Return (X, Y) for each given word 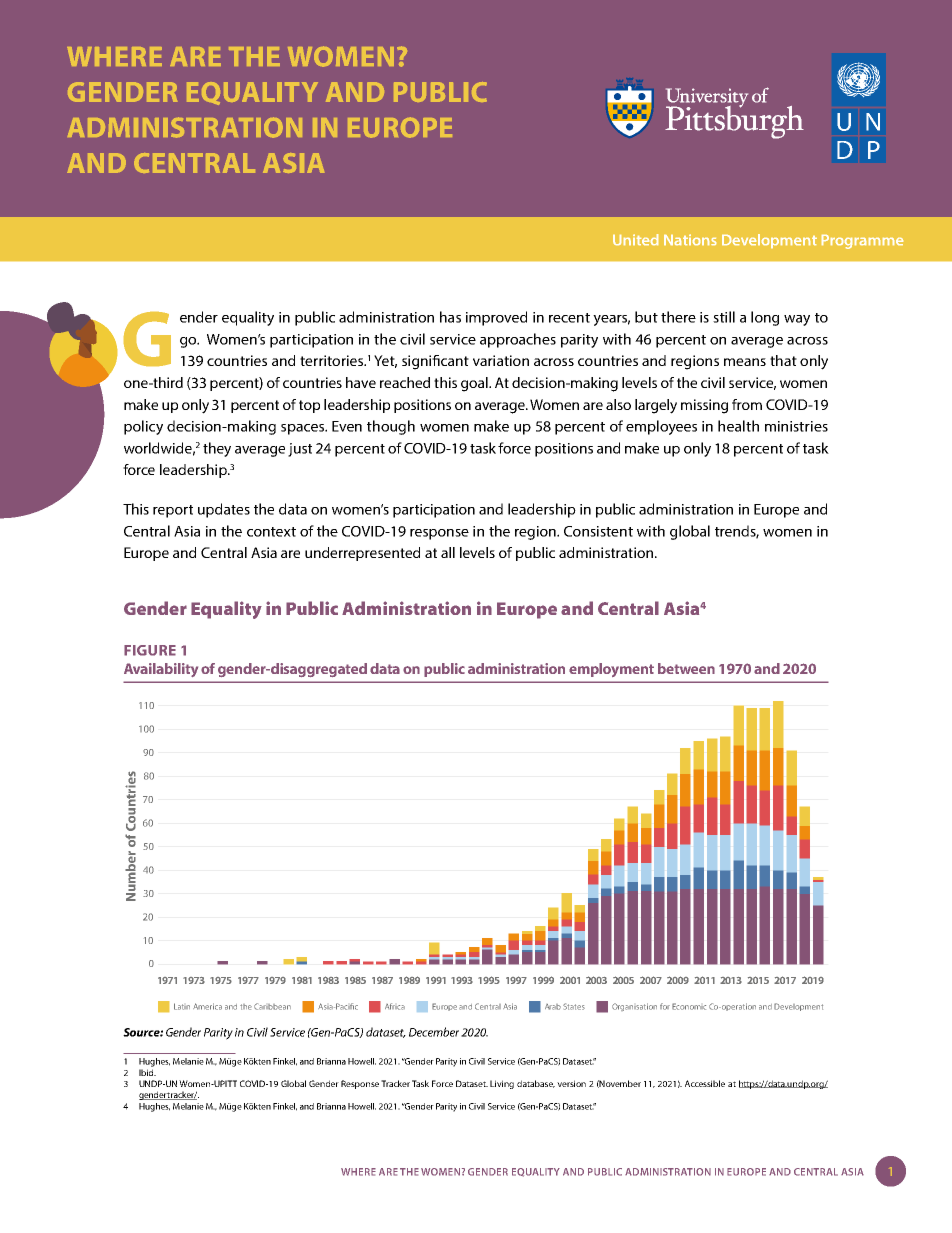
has (450, 317)
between (686, 668)
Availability (161, 670)
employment (611, 670)
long (765, 318)
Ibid (147, 1072)
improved (496, 318)
